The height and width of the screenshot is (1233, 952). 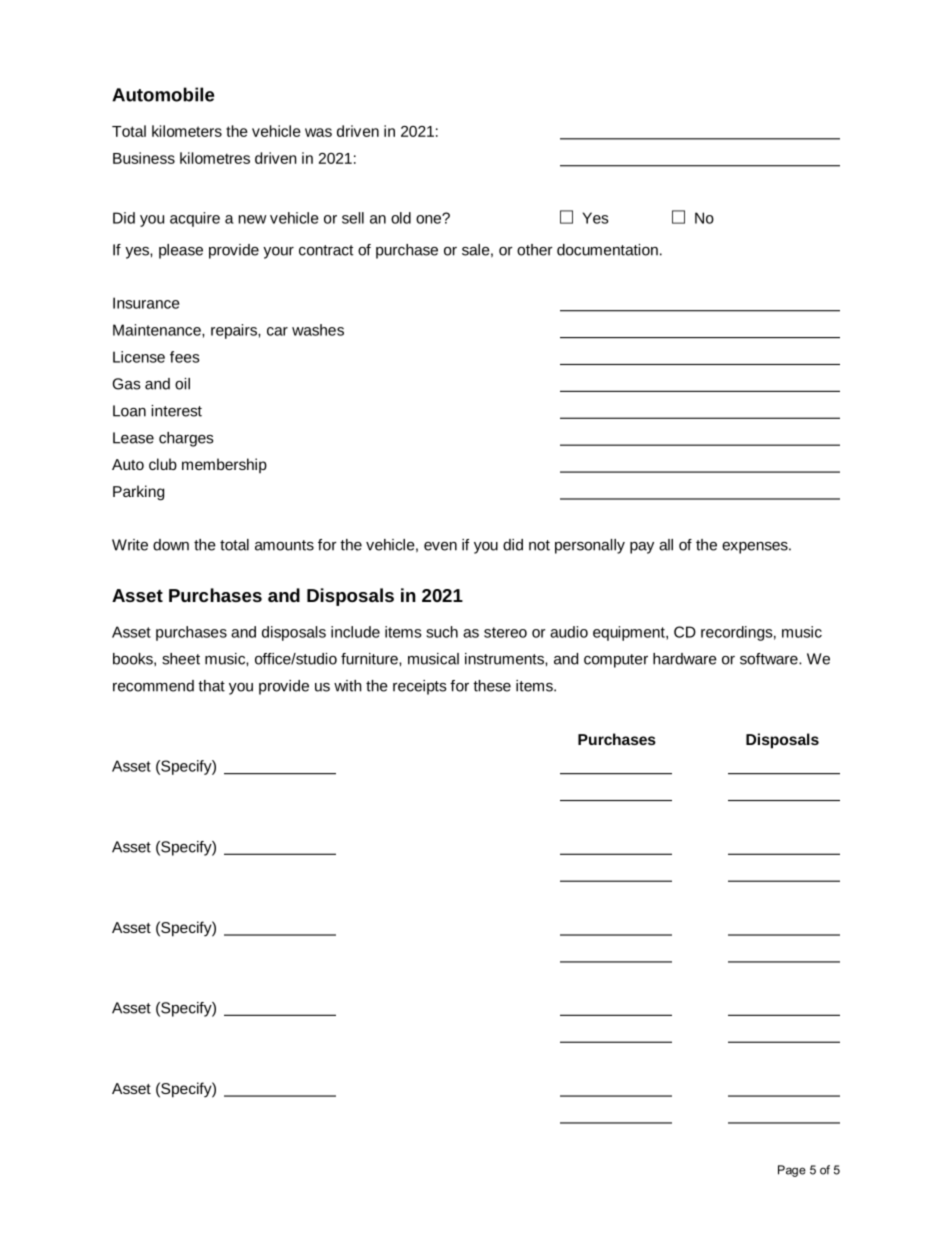 I want to click on even, so click(x=440, y=546).
